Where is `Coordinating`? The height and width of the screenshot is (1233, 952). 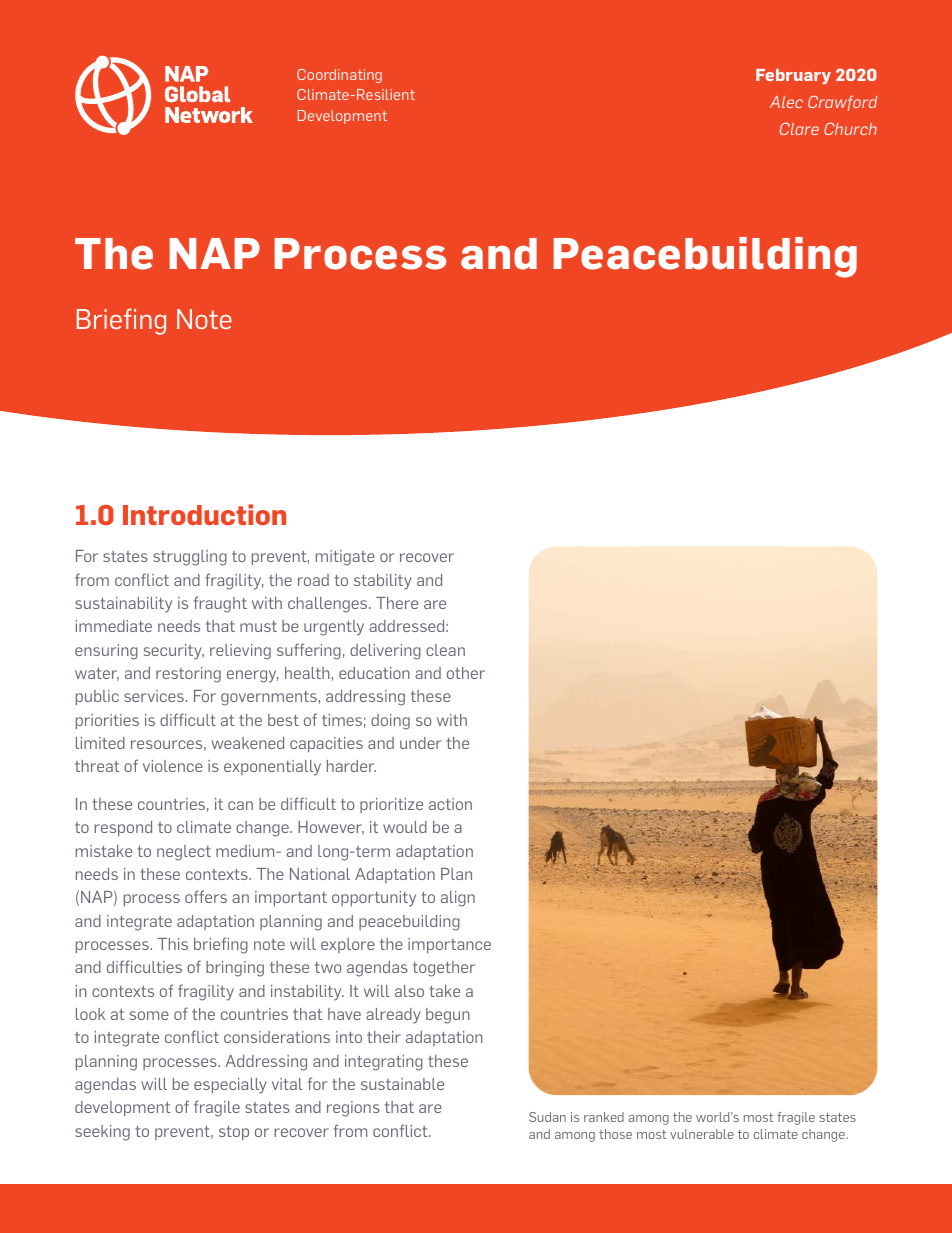 Coordinating is located at coordinates (339, 76).
